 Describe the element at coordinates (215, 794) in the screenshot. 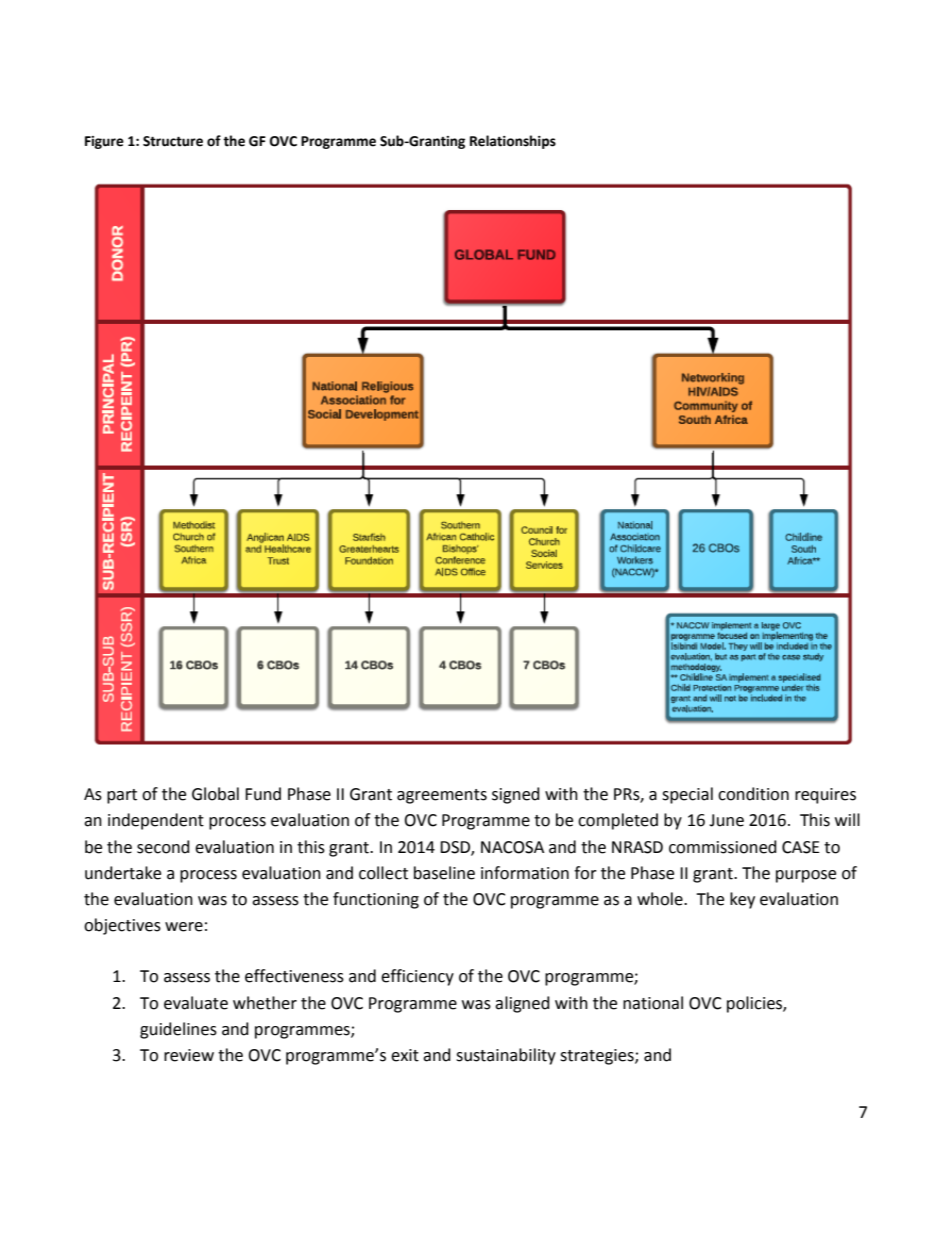

I see `Global` at that location.
